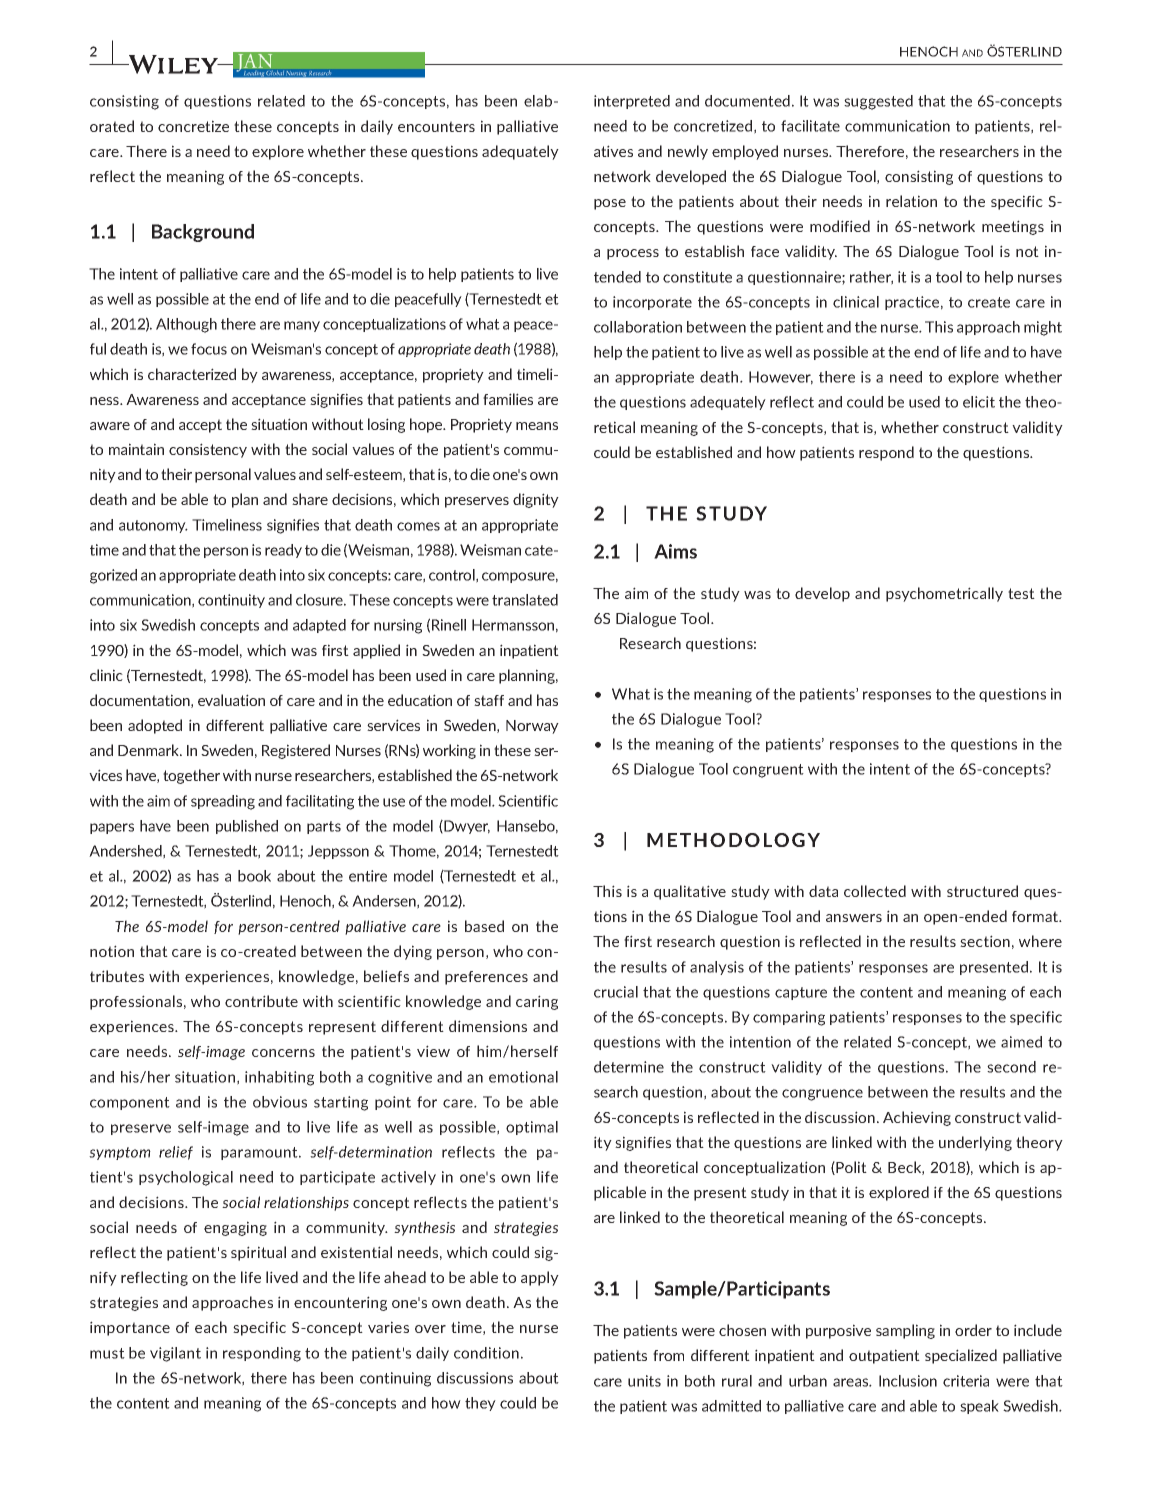 This screenshot has height=1510, width=1149. I want to click on interpreted, so click(632, 102).
